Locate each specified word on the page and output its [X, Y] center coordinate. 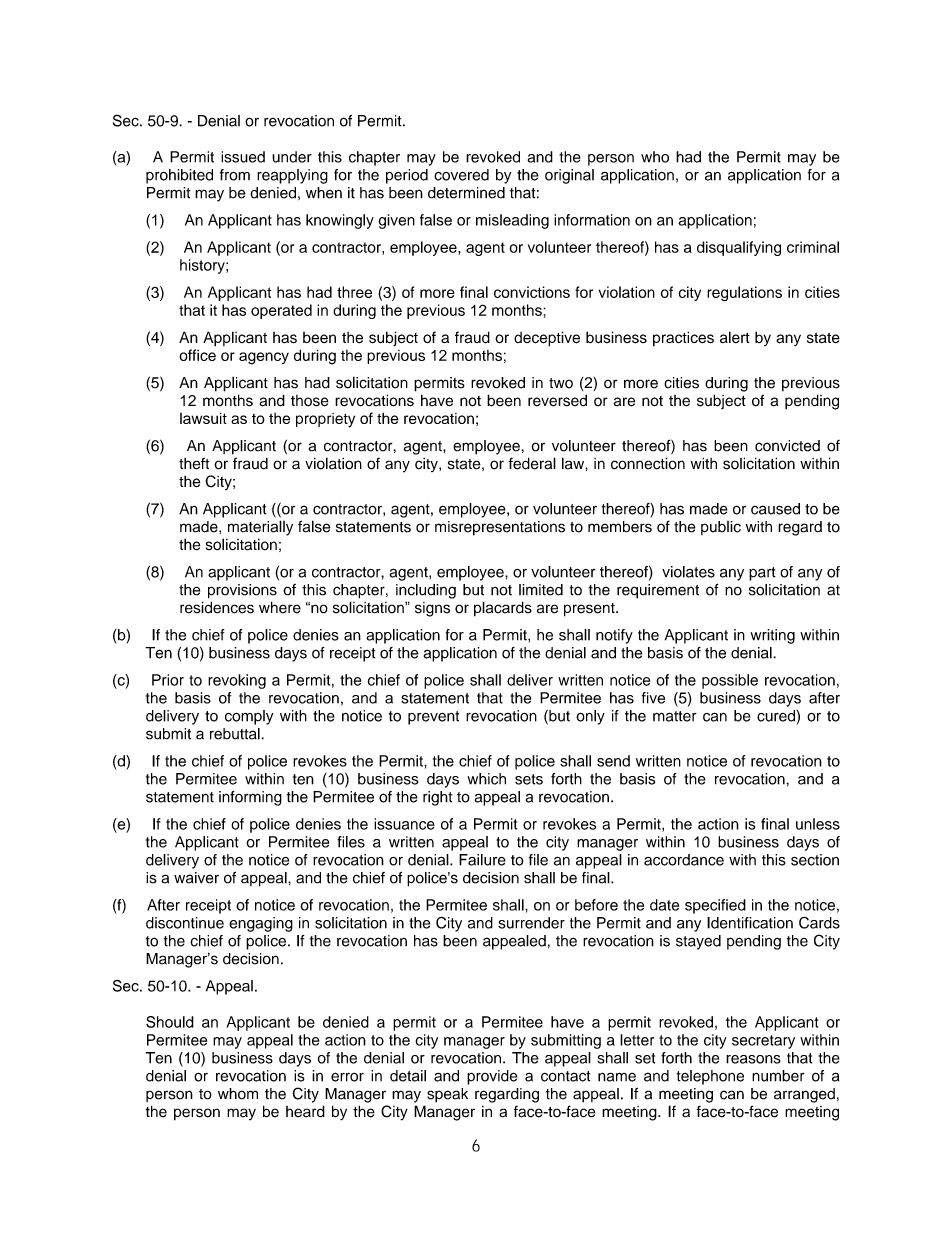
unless [818, 824]
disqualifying [739, 248]
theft [194, 464]
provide [492, 1077]
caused [775, 509]
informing [250, 798]
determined [466, 193]
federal [532, 463]
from [235, 175]
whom [238, 1094]
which [486, 779]
